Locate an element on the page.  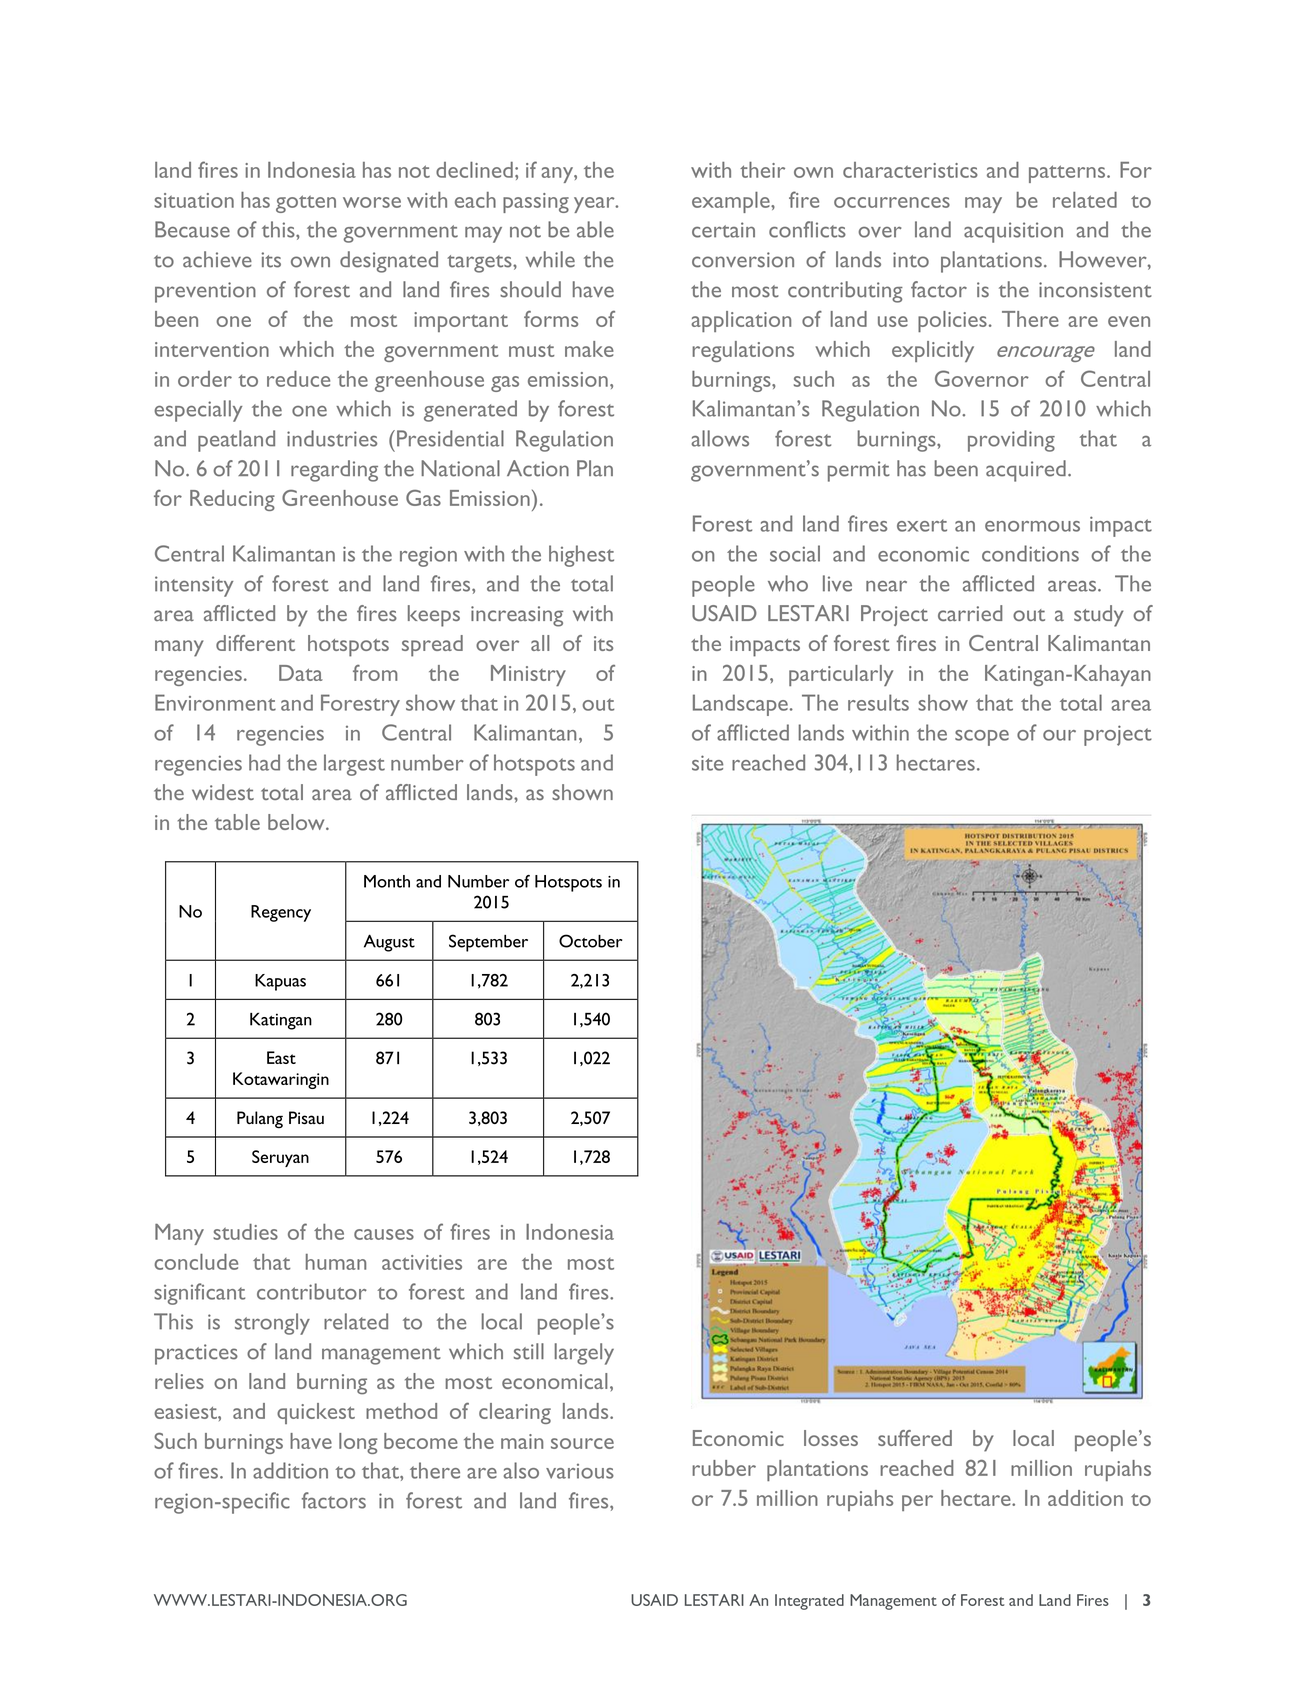
long is located at coordinates (358, 1443).
